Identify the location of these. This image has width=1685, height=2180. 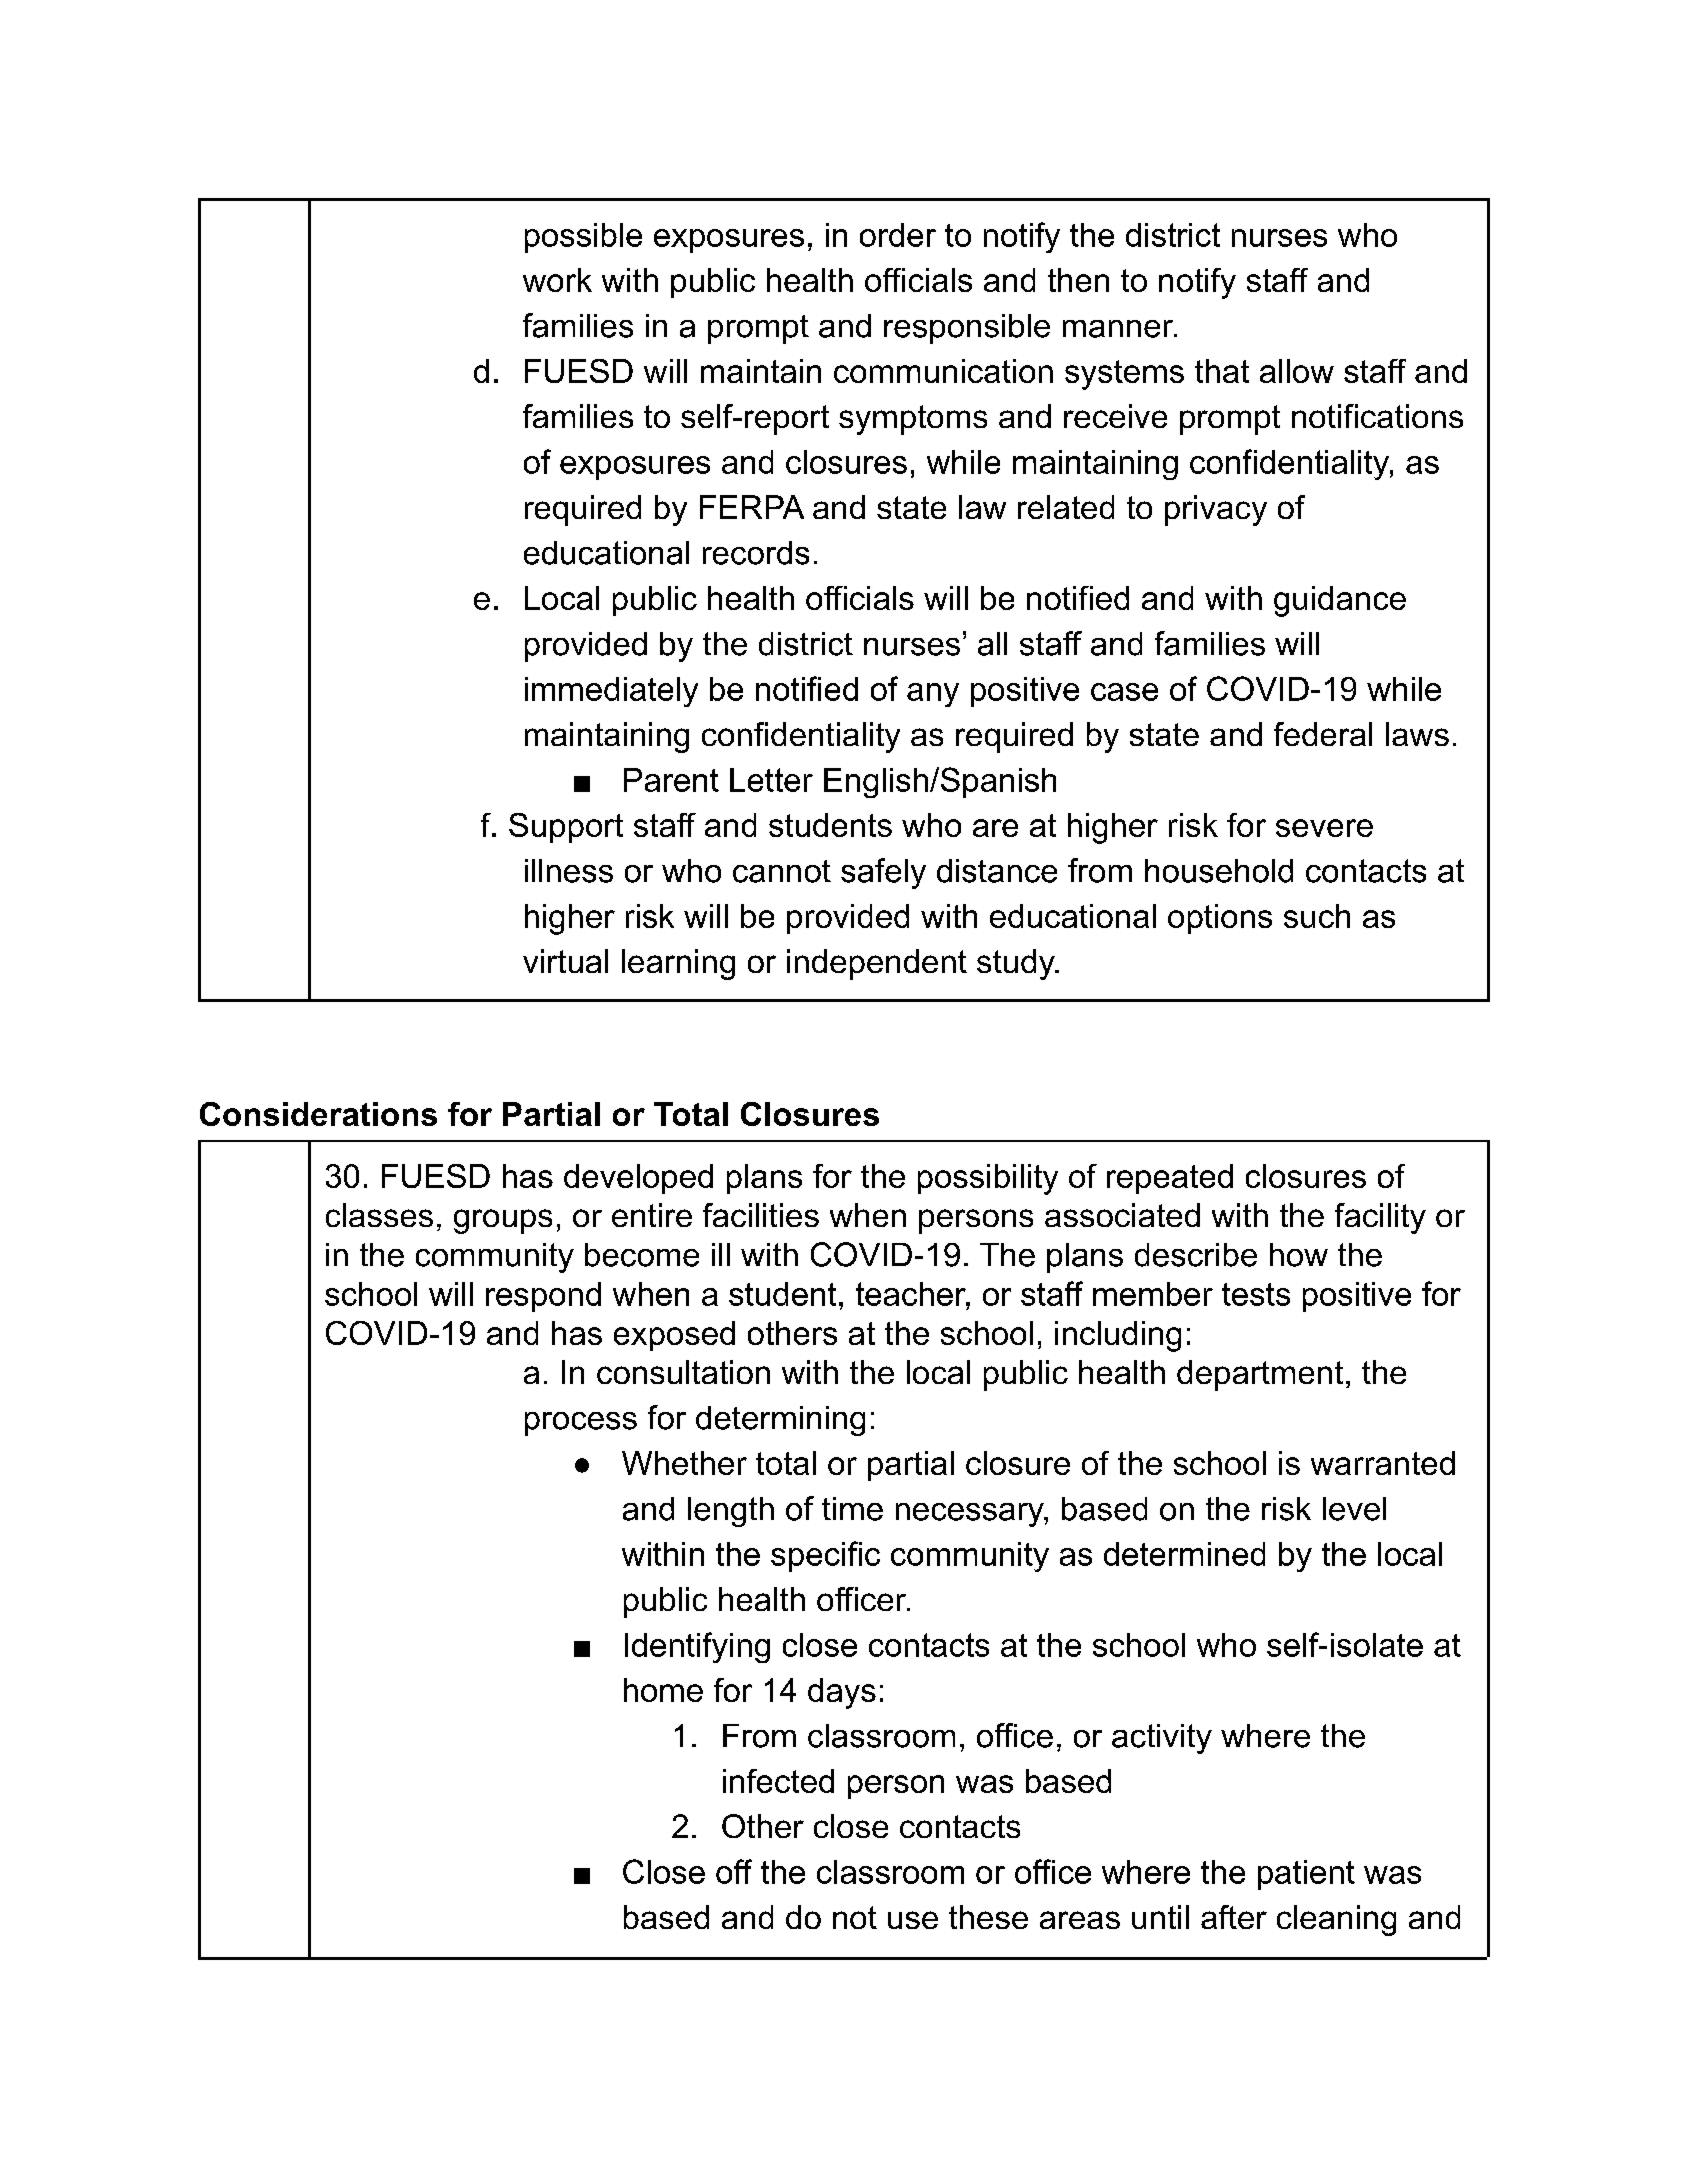
(988, 1917).
